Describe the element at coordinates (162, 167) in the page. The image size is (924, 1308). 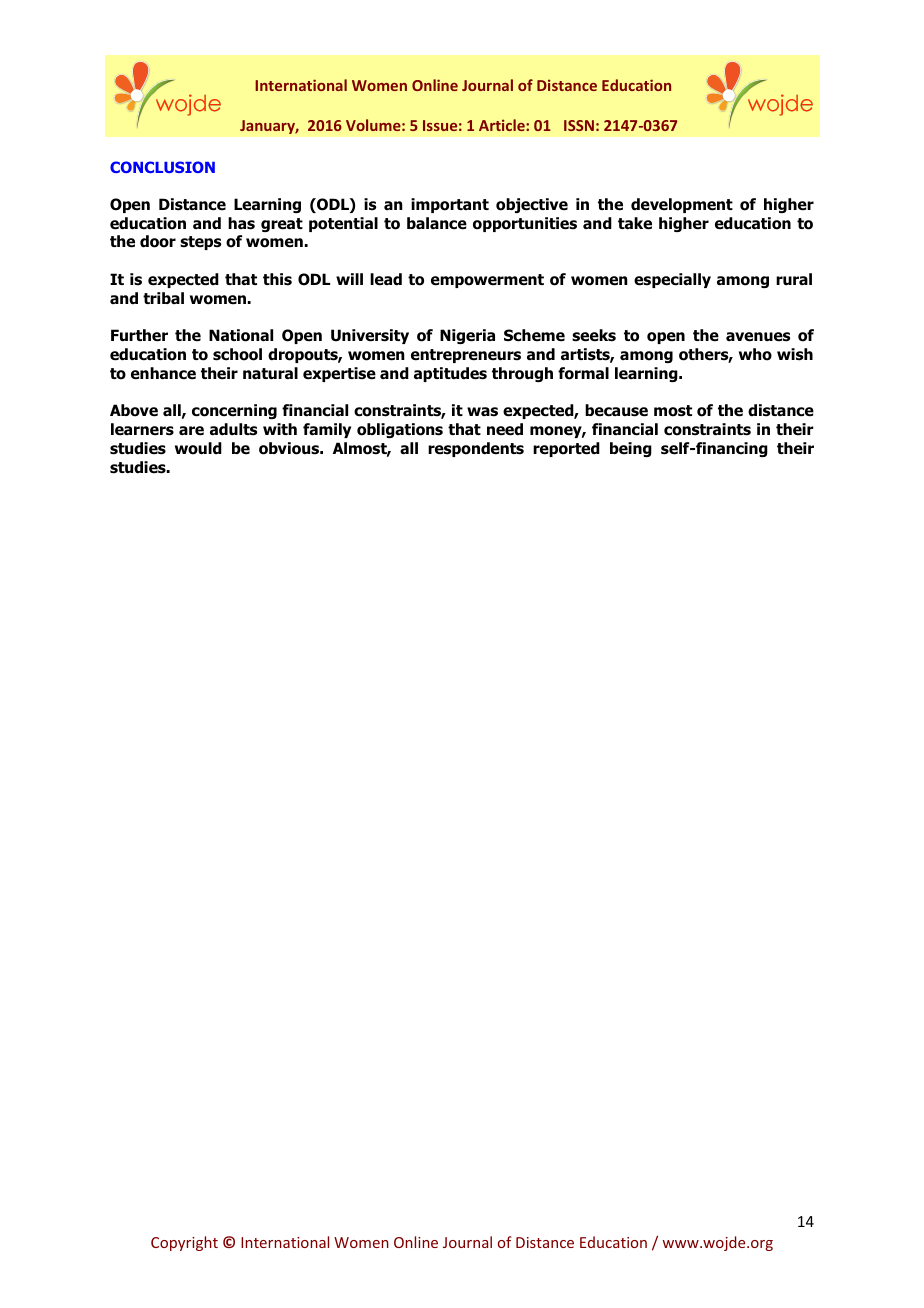
I see `CONCLUSION` at that location.
